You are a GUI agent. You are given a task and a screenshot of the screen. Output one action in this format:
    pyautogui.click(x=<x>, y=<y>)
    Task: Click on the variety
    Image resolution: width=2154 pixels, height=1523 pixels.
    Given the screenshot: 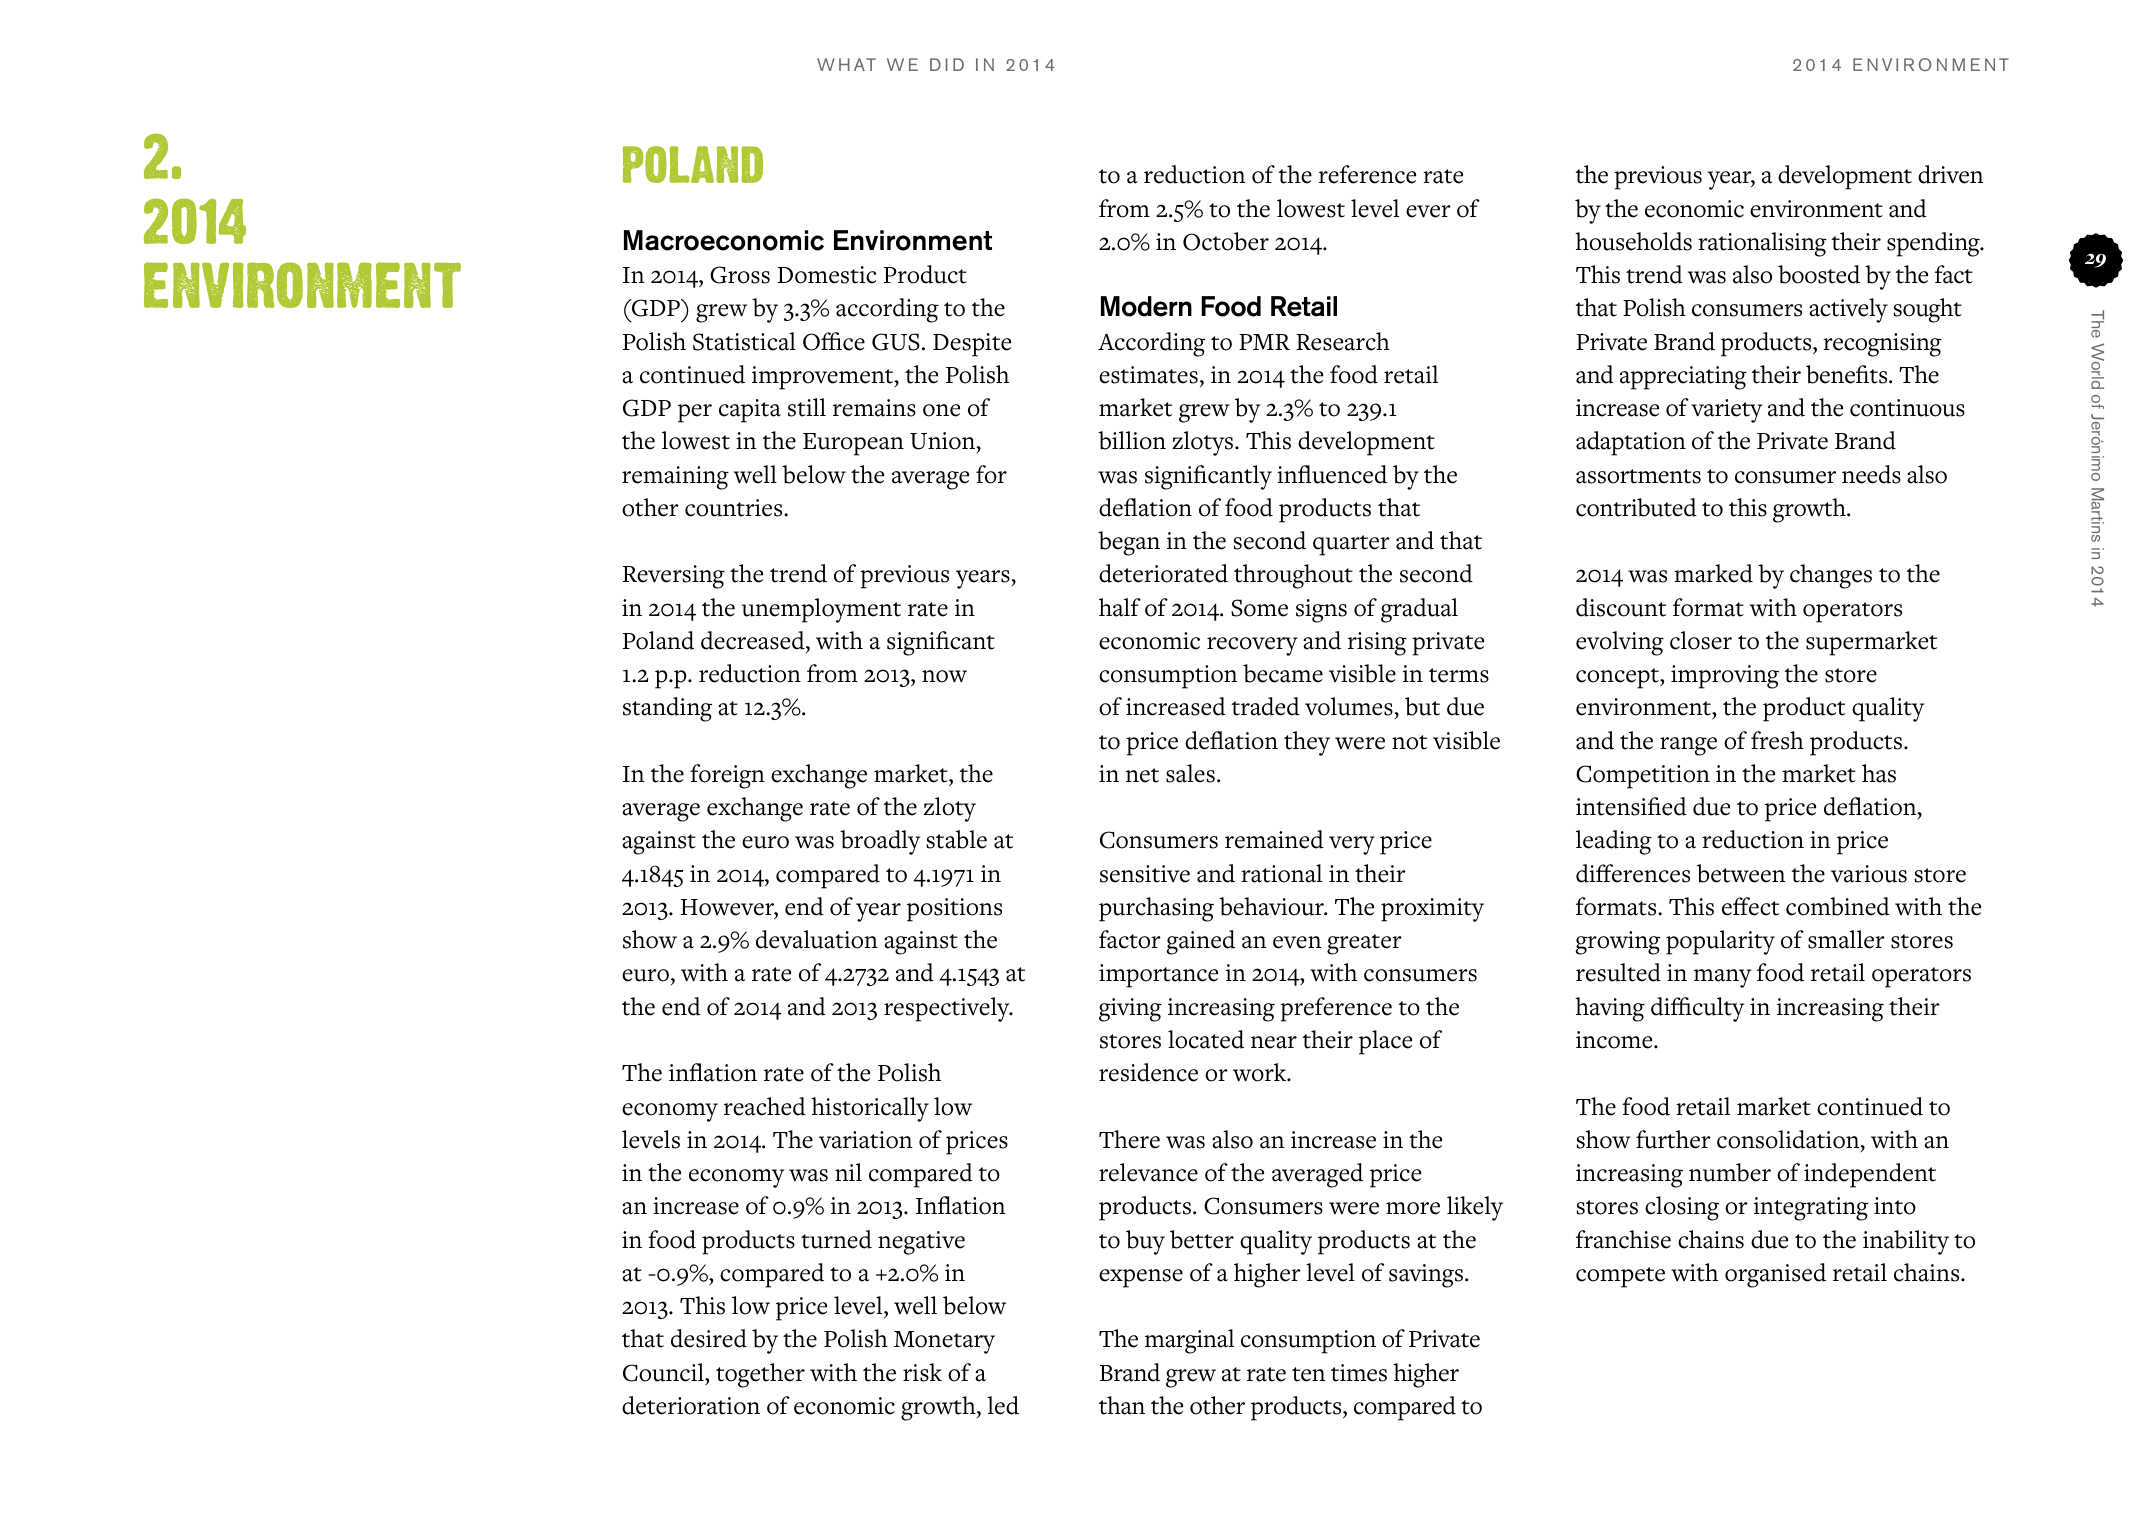 What is the action you would take?
    pyautogui.click(x=1726, y=411)
